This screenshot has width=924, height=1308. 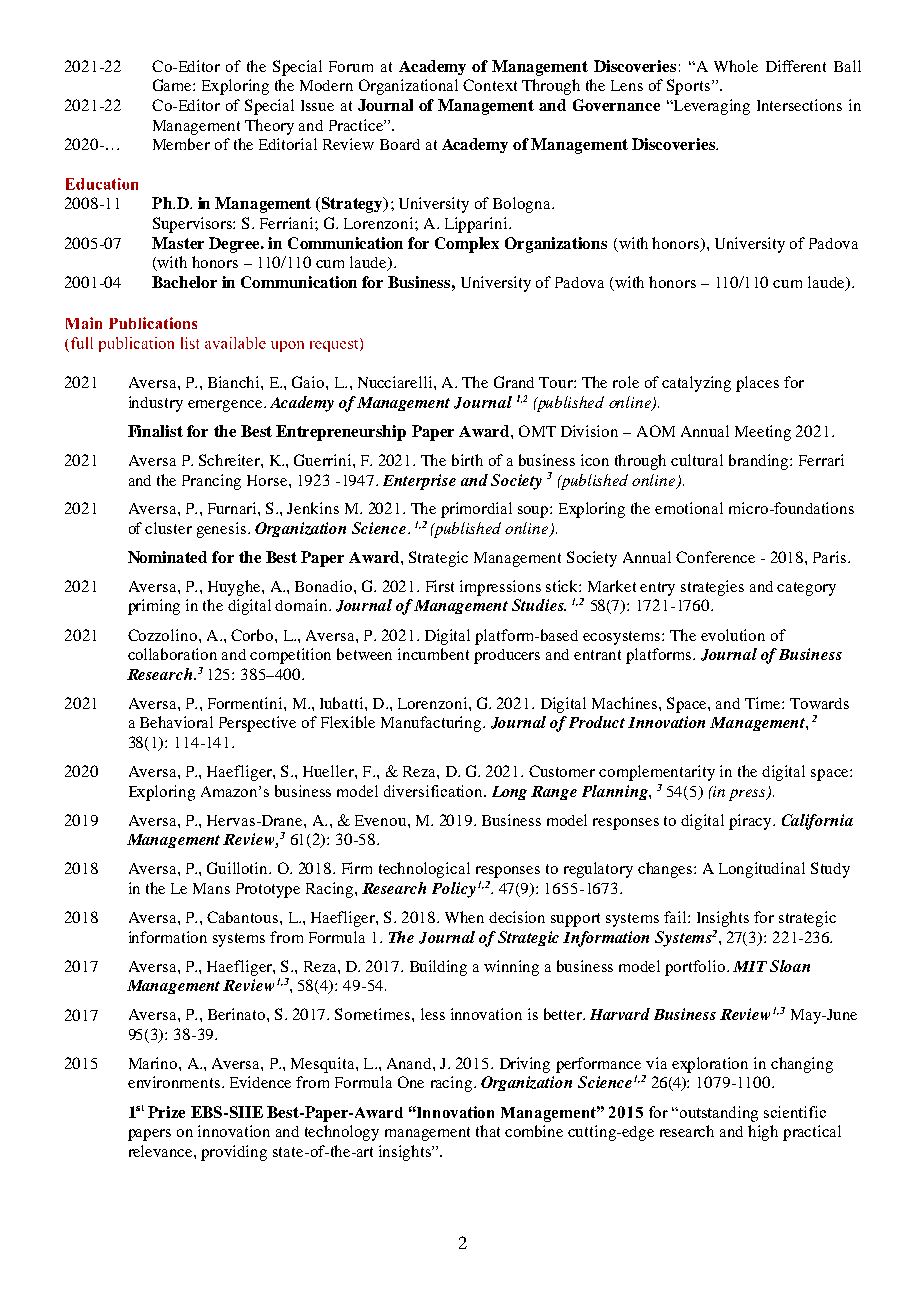 I want to click on evolution, so click(x=733, y=635).
